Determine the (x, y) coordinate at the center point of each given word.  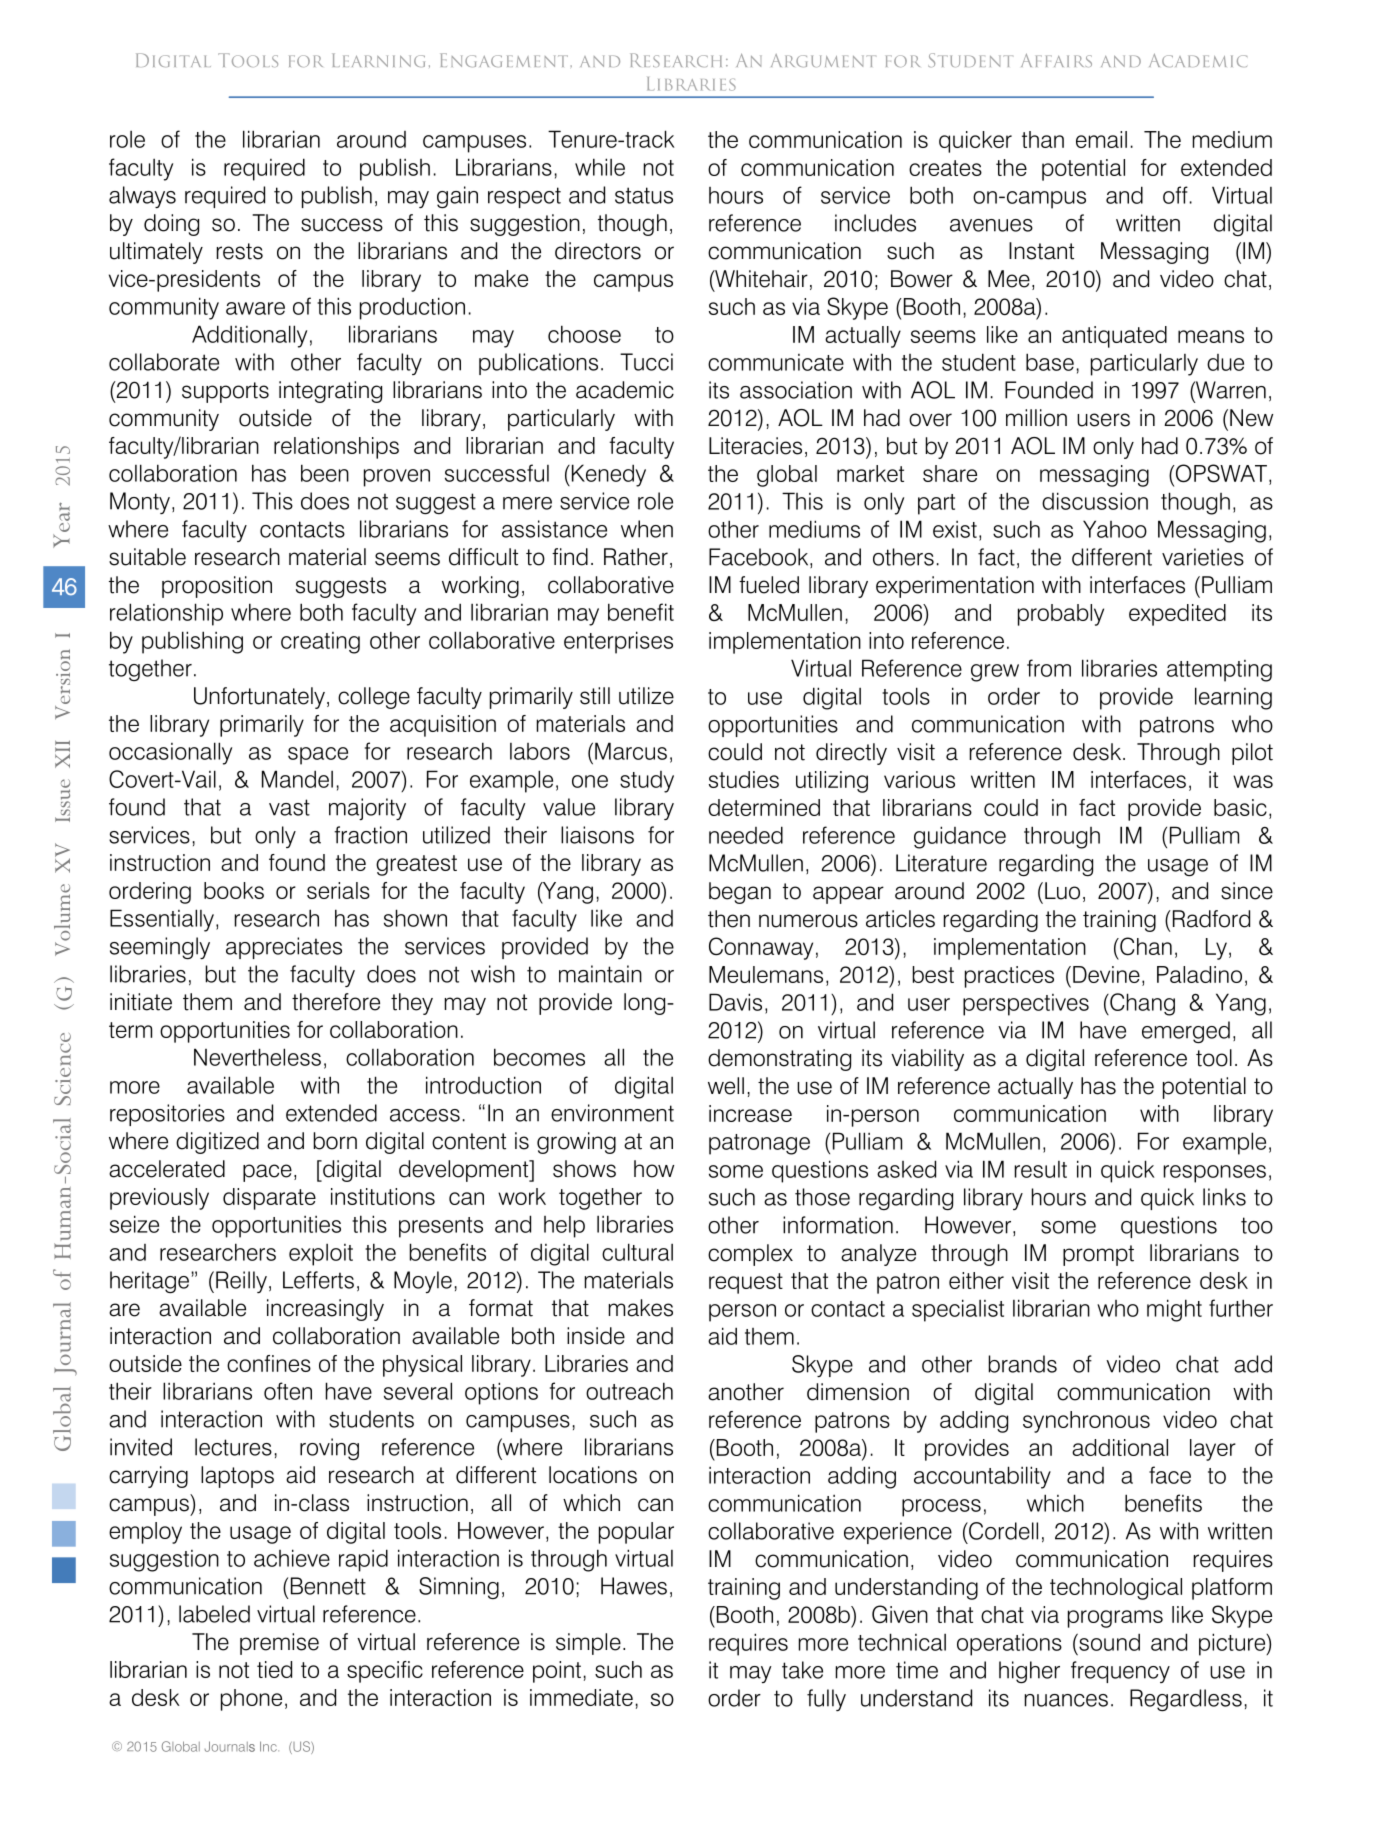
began (740, 893)
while (600, 167)
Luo (1062, 891)
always (142, 197)
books (234, 890)
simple (588, 1644)
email (1101, 139)
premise (279, 1644)
